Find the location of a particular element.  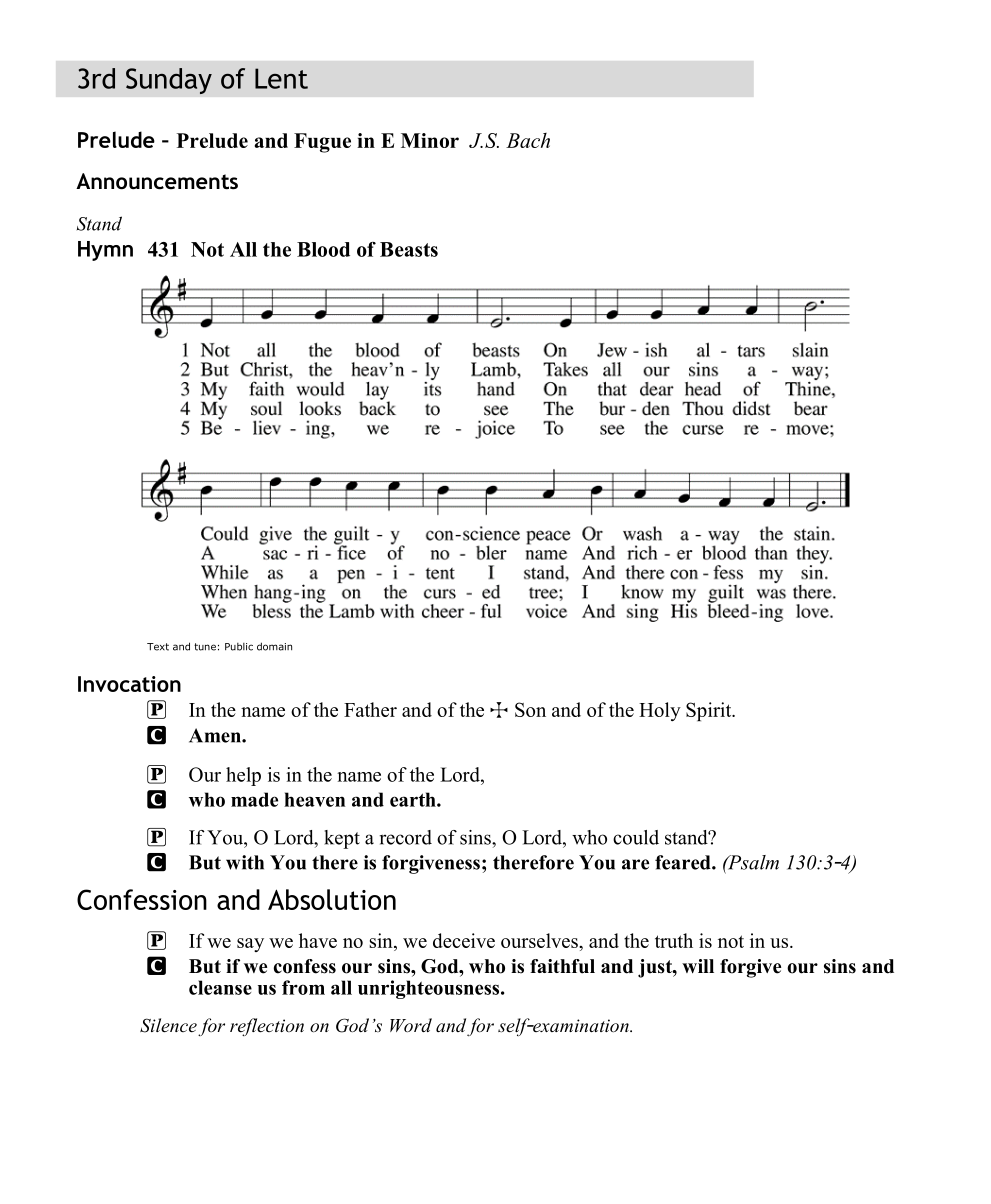

Silence is located at coordinates (168, 1025).
